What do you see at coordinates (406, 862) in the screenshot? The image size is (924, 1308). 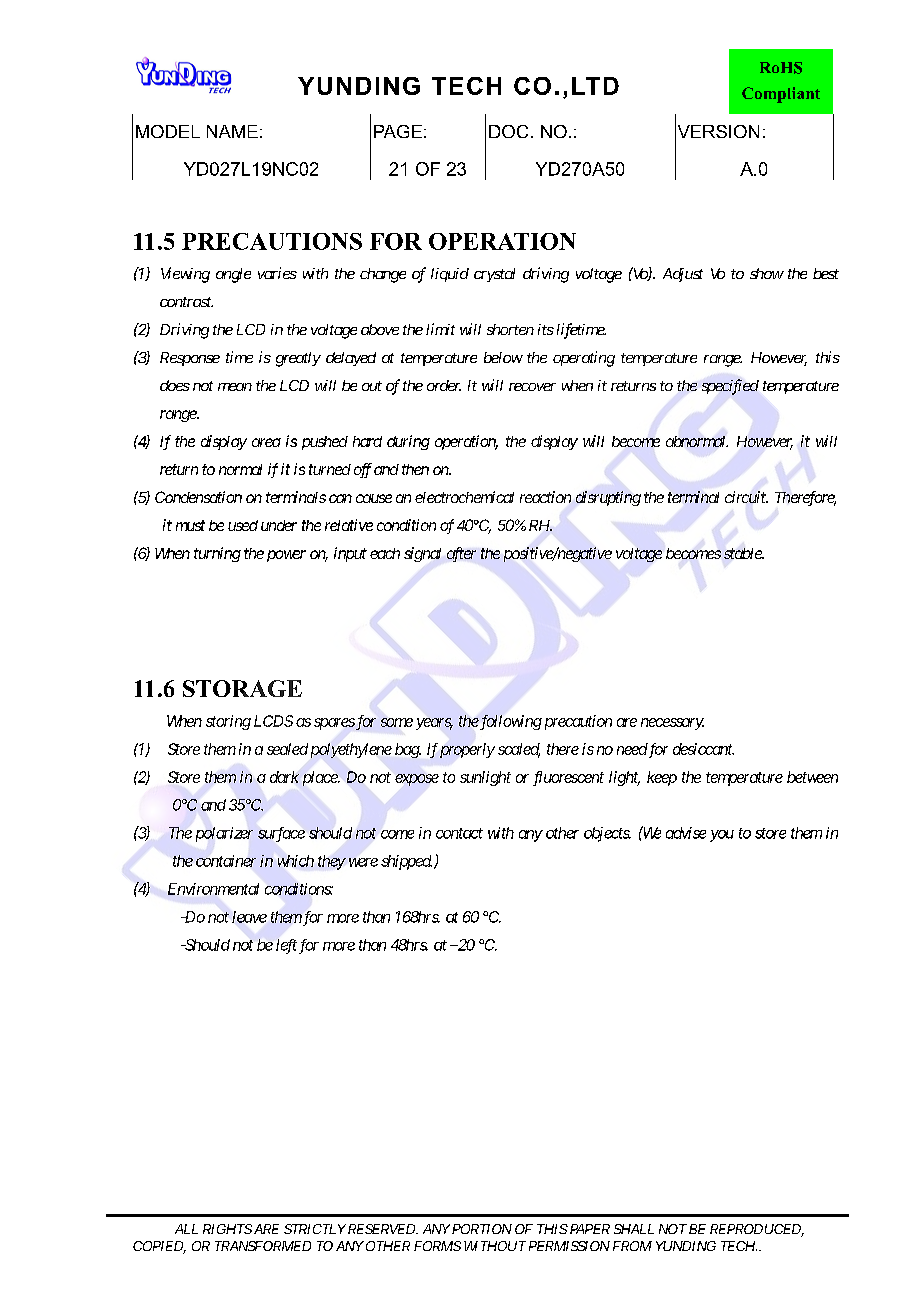 I see `shipped` at bounding box center [406, 862].
